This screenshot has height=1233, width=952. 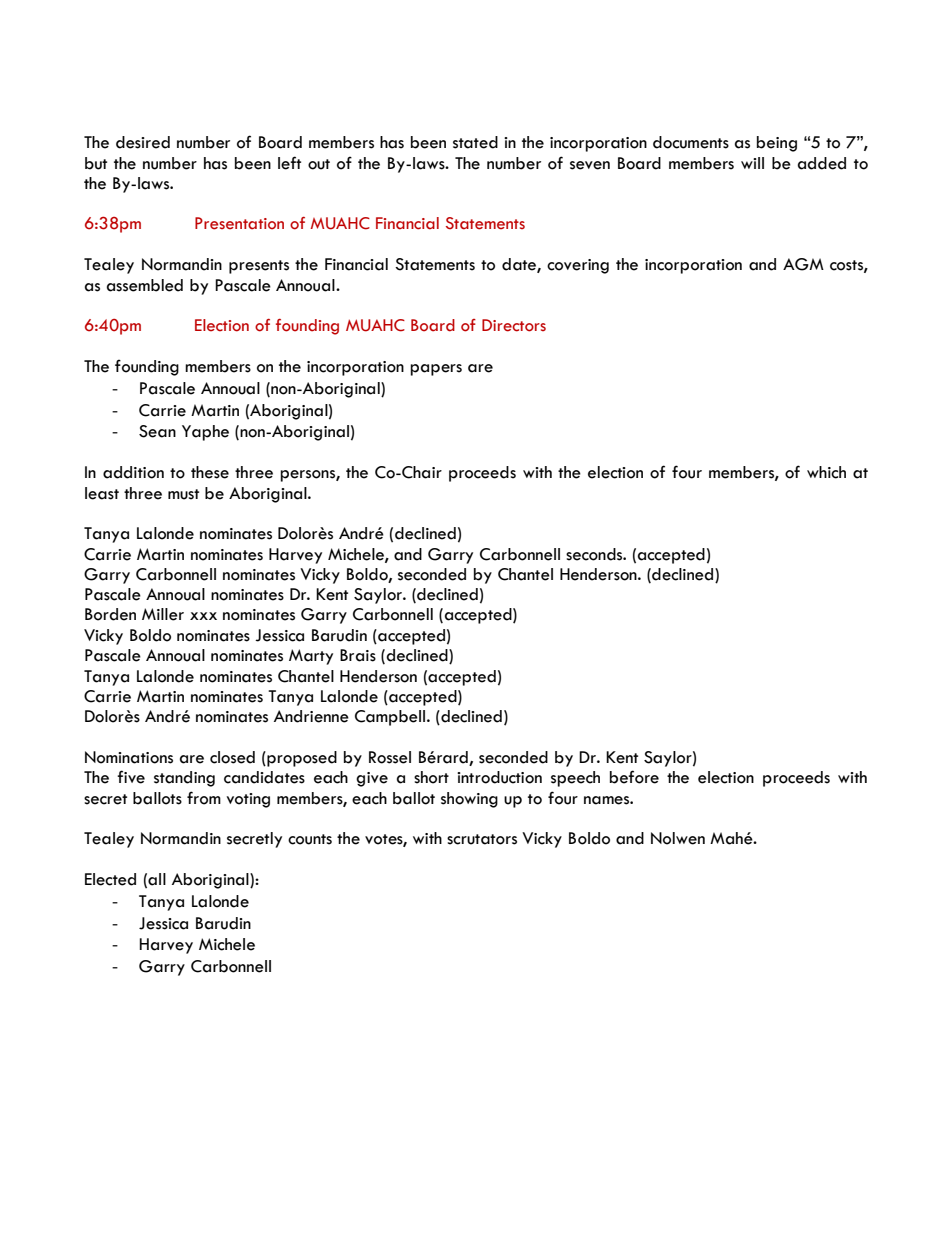 What do you see at coordinates (469, 800) in the screenshot?
I see `showing` at bounding box center [469, 800].
